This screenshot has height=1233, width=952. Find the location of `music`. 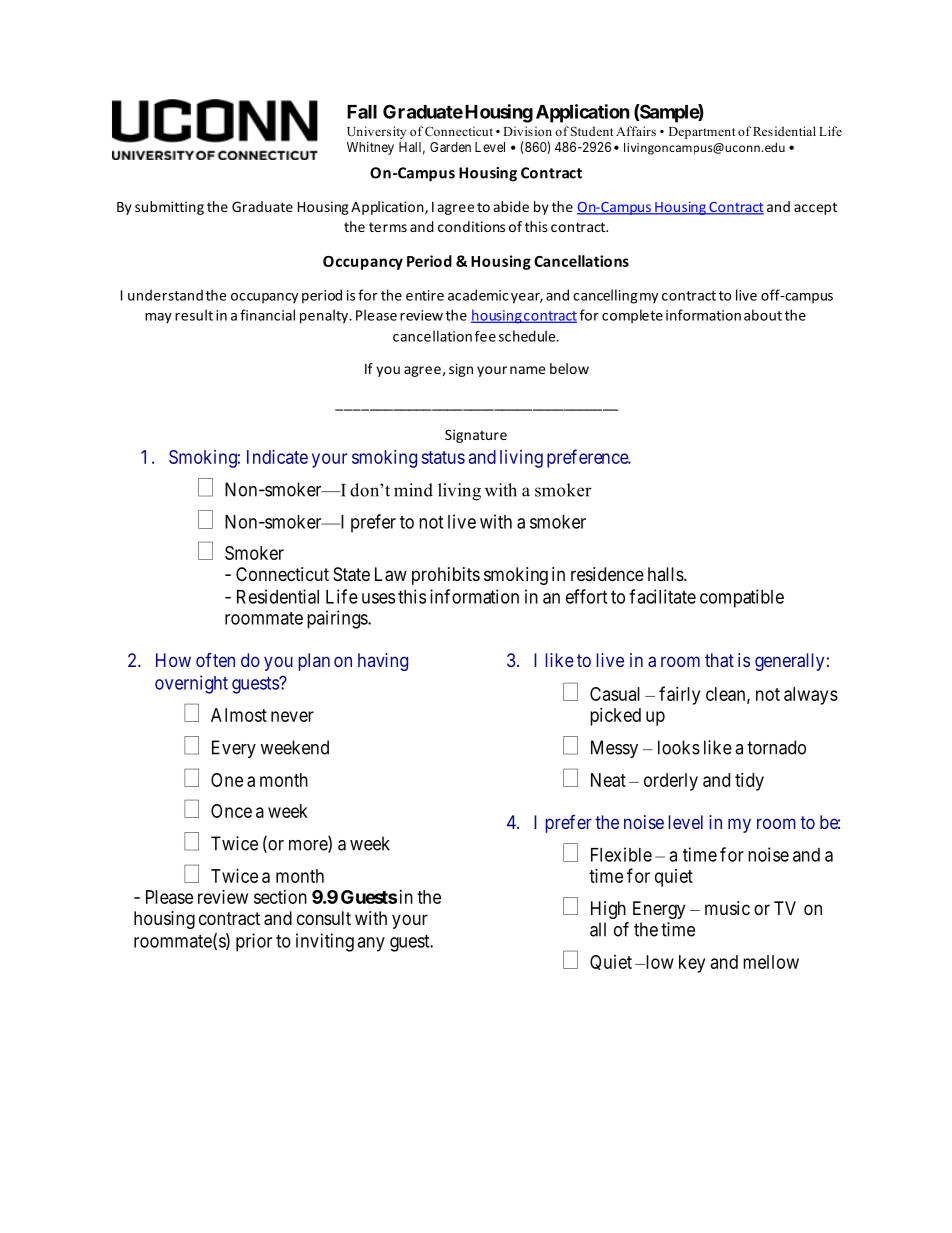

music is located at coordinates (727, 908).
